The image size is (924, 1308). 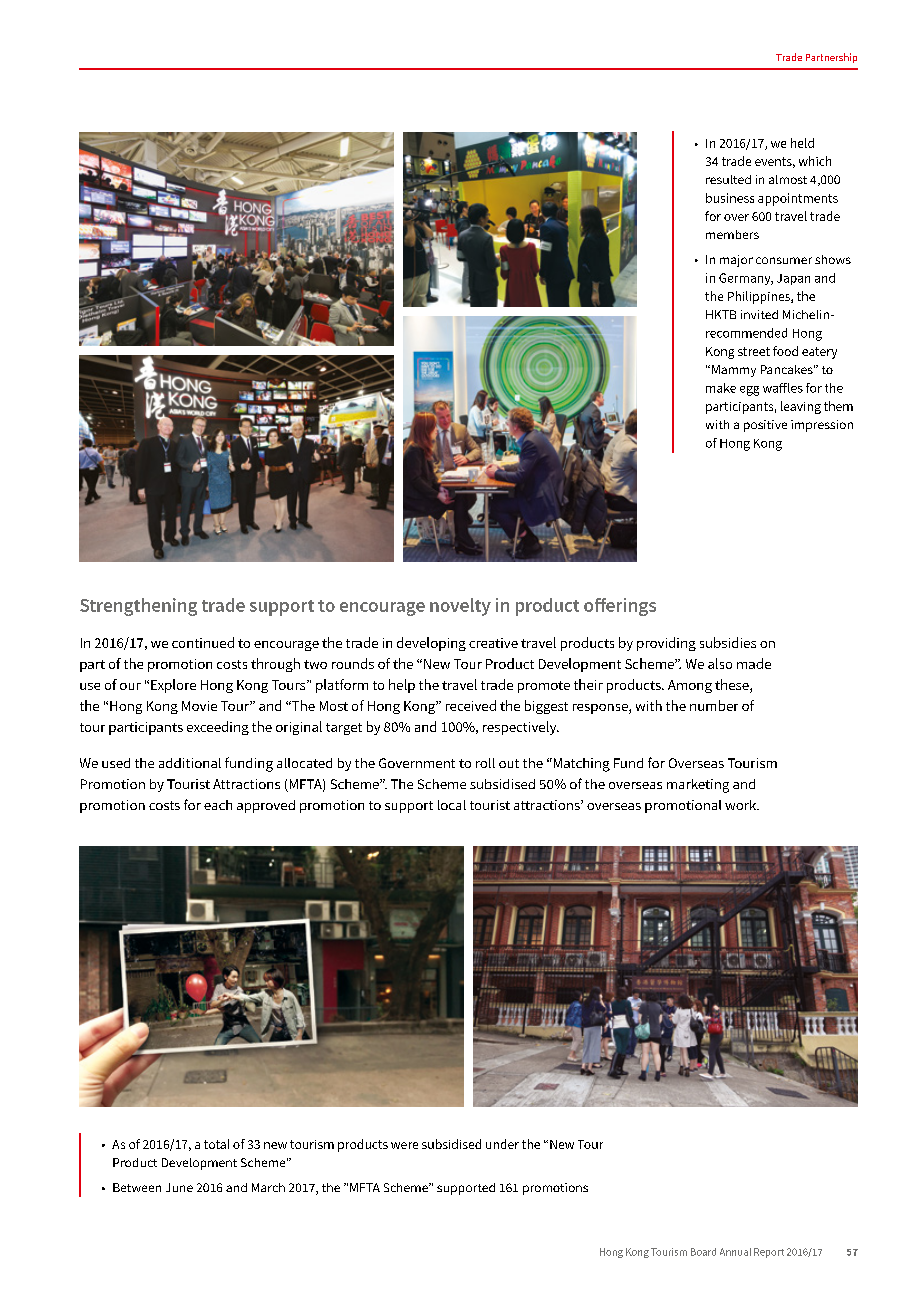 I want to click on under, so click(x=502, y=1144).
